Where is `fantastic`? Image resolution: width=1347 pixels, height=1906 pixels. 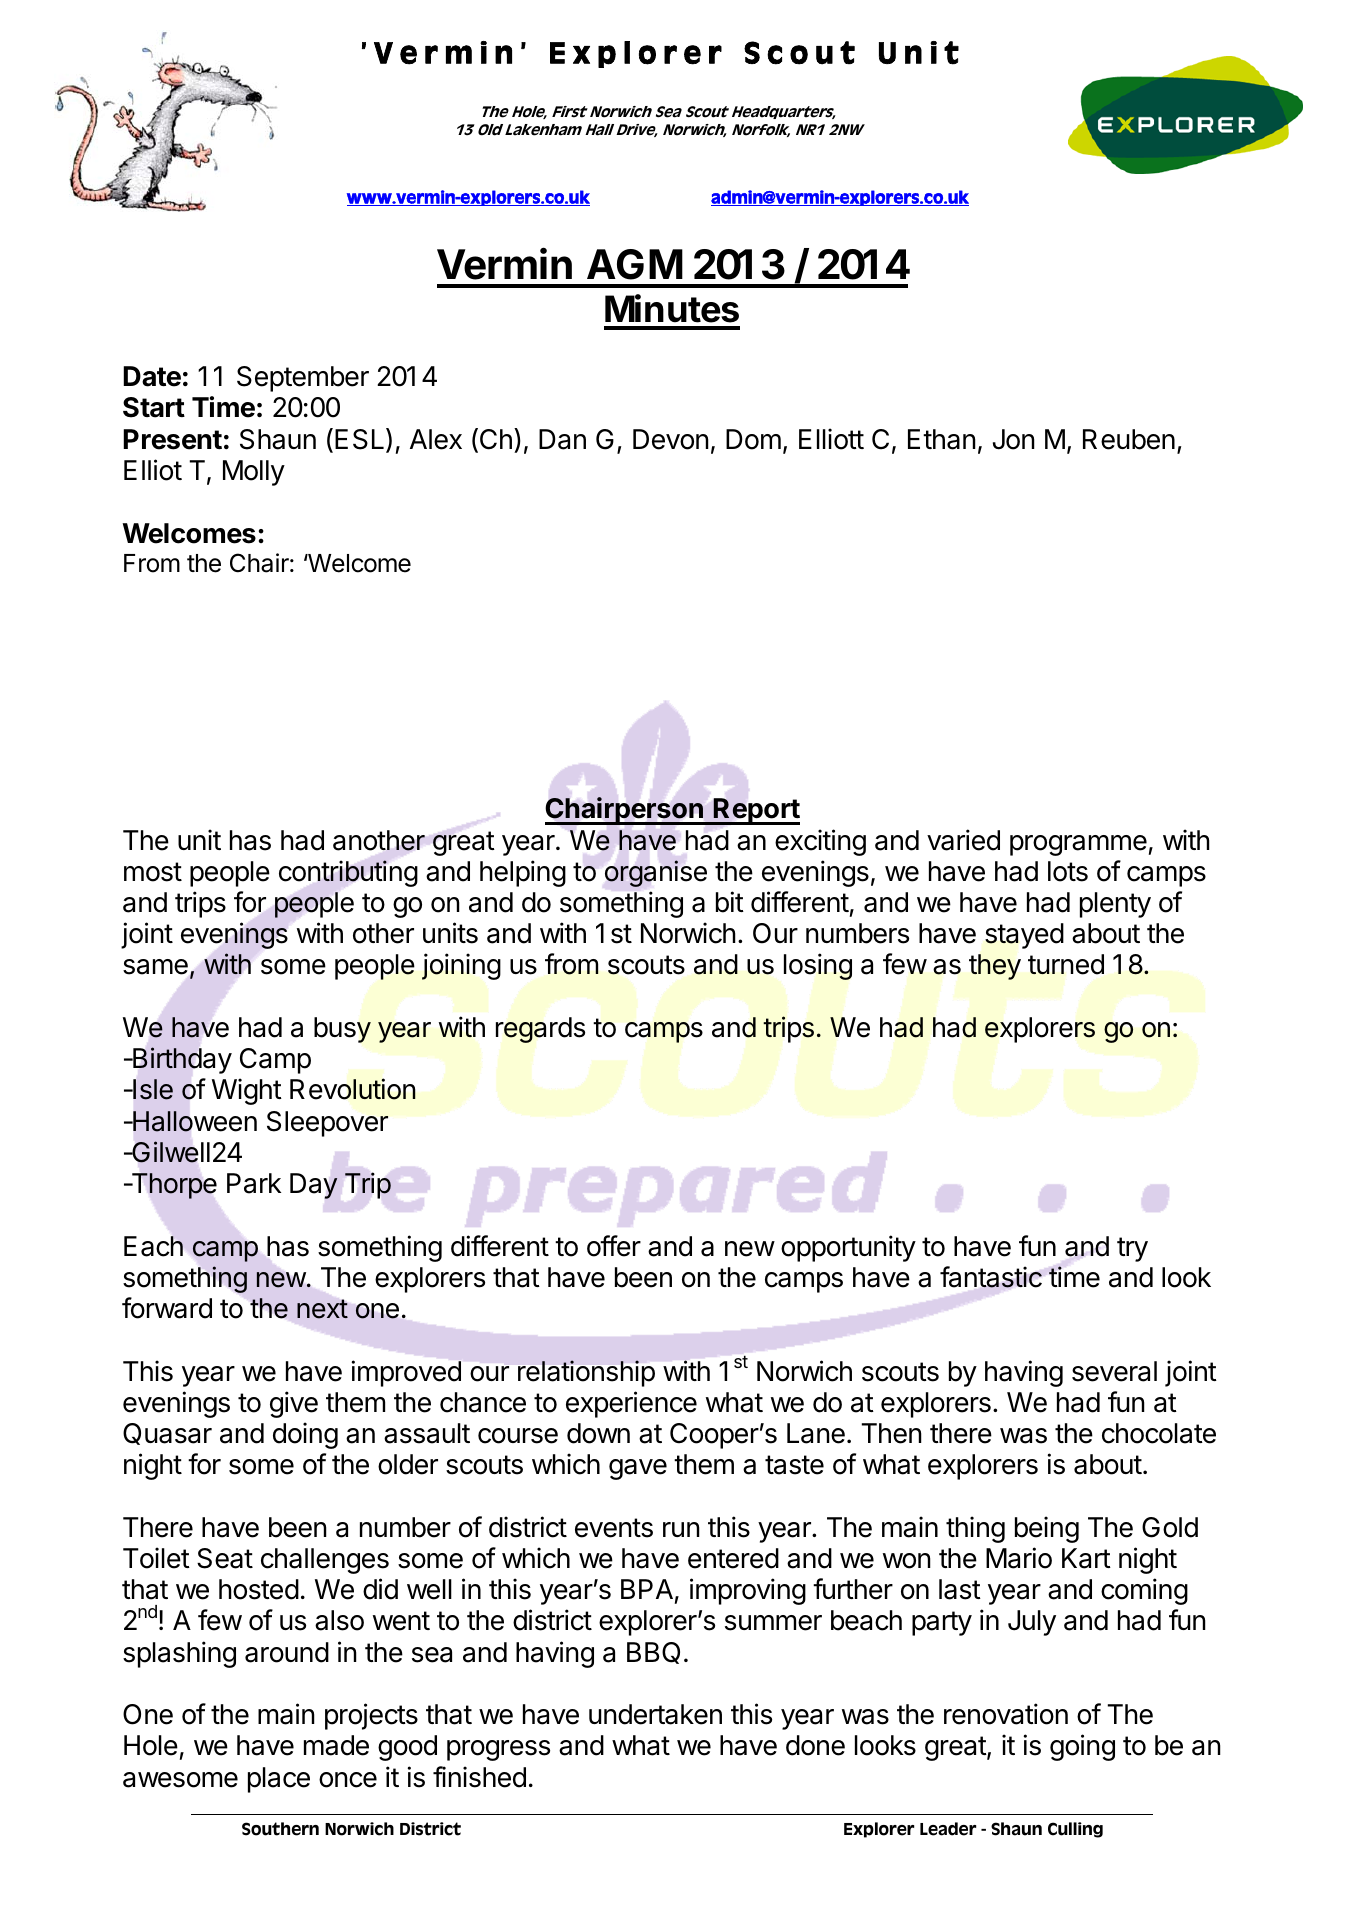 fantastic is located at coordinates (991, 1277).
